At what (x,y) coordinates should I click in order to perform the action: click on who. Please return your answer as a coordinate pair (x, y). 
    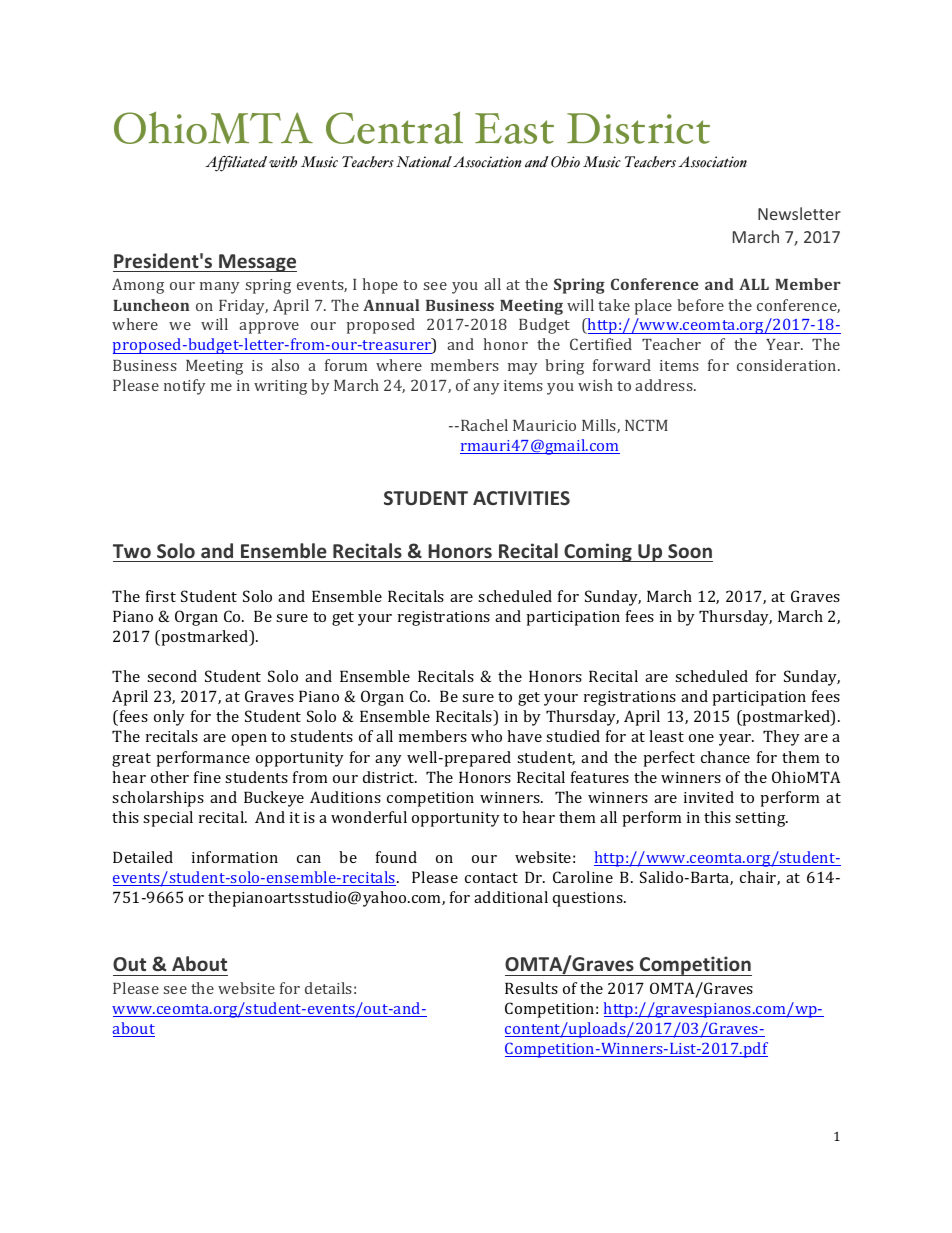
    Looking at the image, I should click on (486, 736).
